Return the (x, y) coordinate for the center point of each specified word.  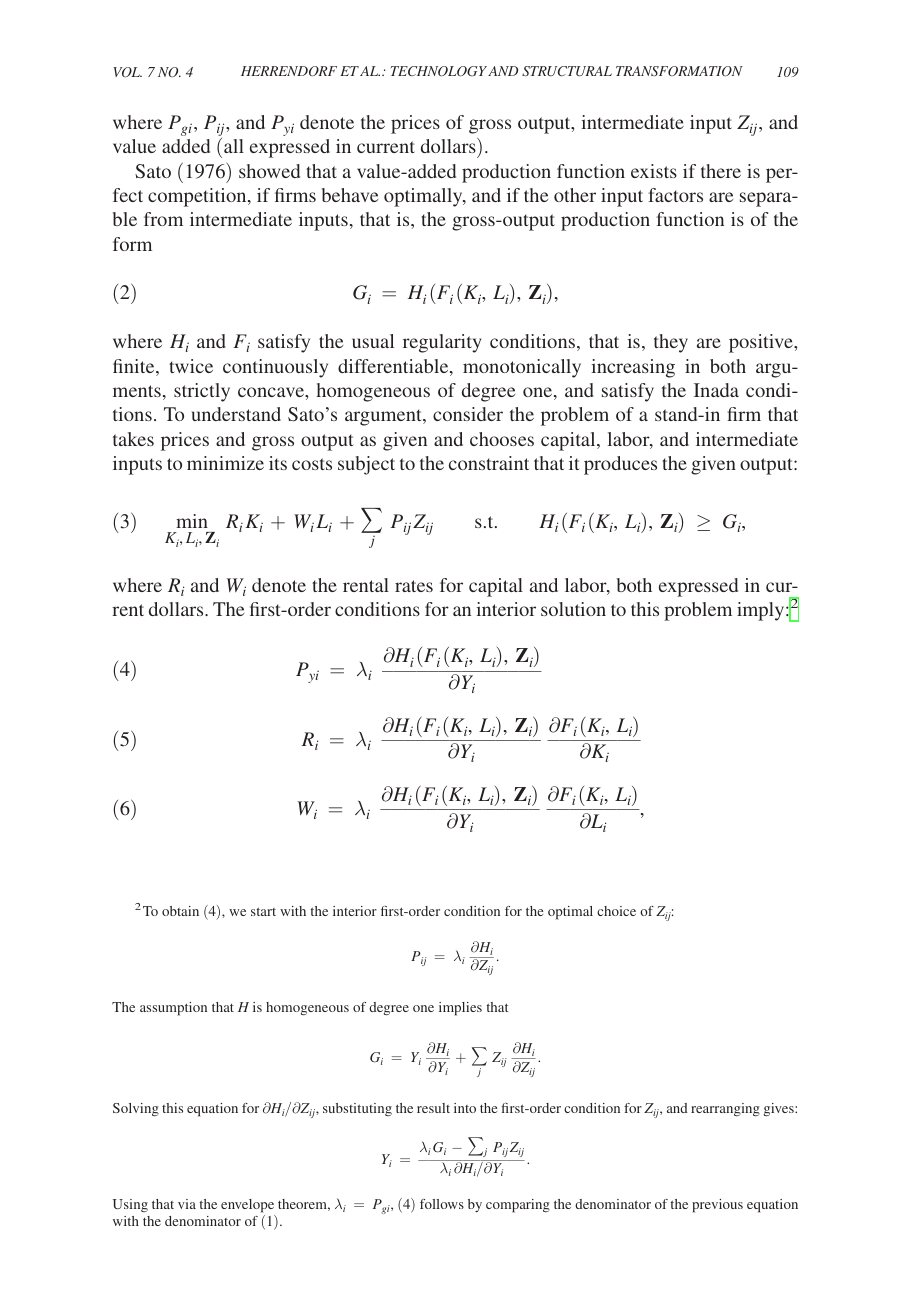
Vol (127, 72)
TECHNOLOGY (439, 71)
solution (573, 609)
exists (654, 171)
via (187, 1204)
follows (442, 1204)
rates (414, 586)
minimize (225, 463)
